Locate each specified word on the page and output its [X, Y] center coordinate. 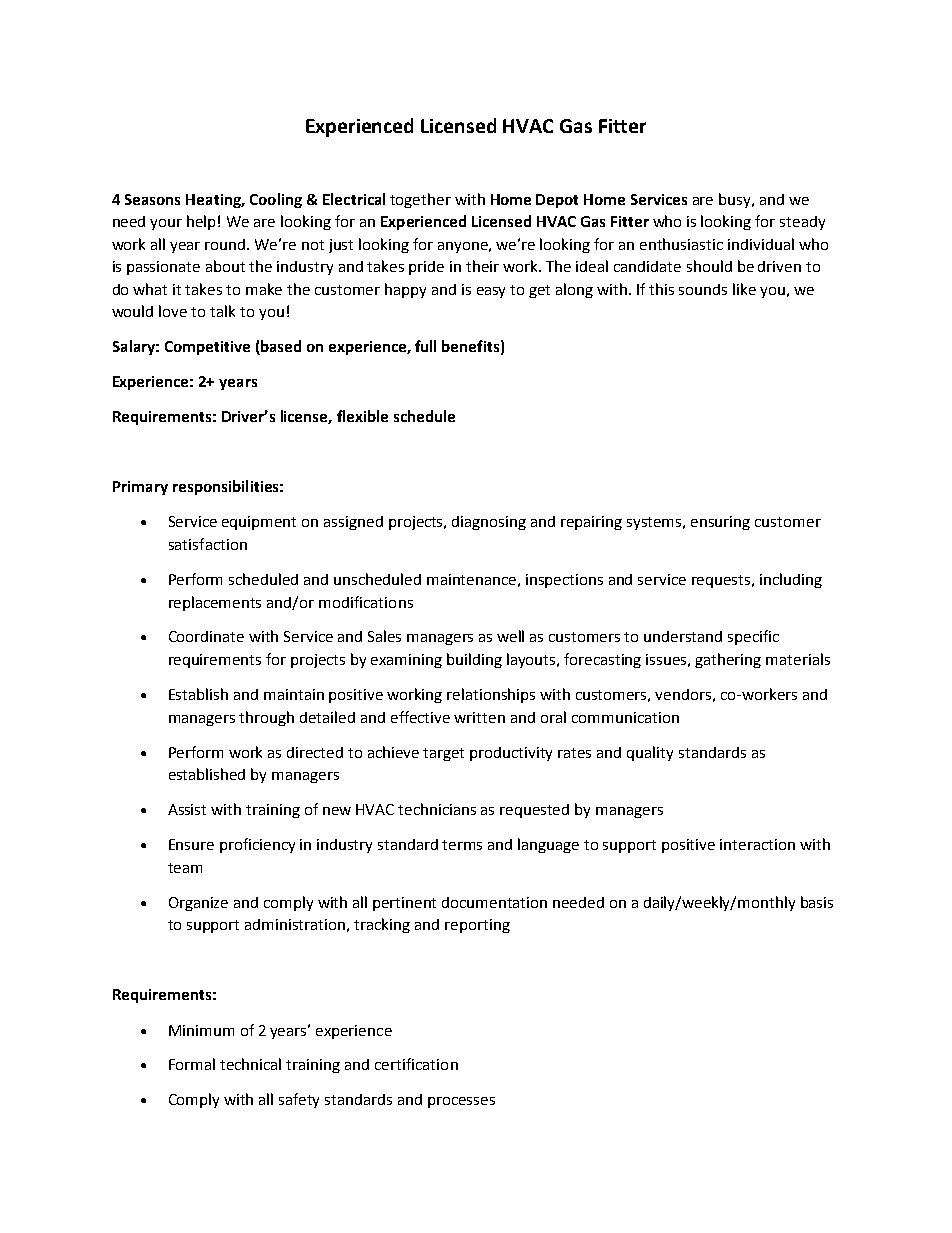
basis [817, 902]
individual [761, 244]
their [482, 266]
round [226, 244]
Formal [192, 1064]
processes [461, 1102]
